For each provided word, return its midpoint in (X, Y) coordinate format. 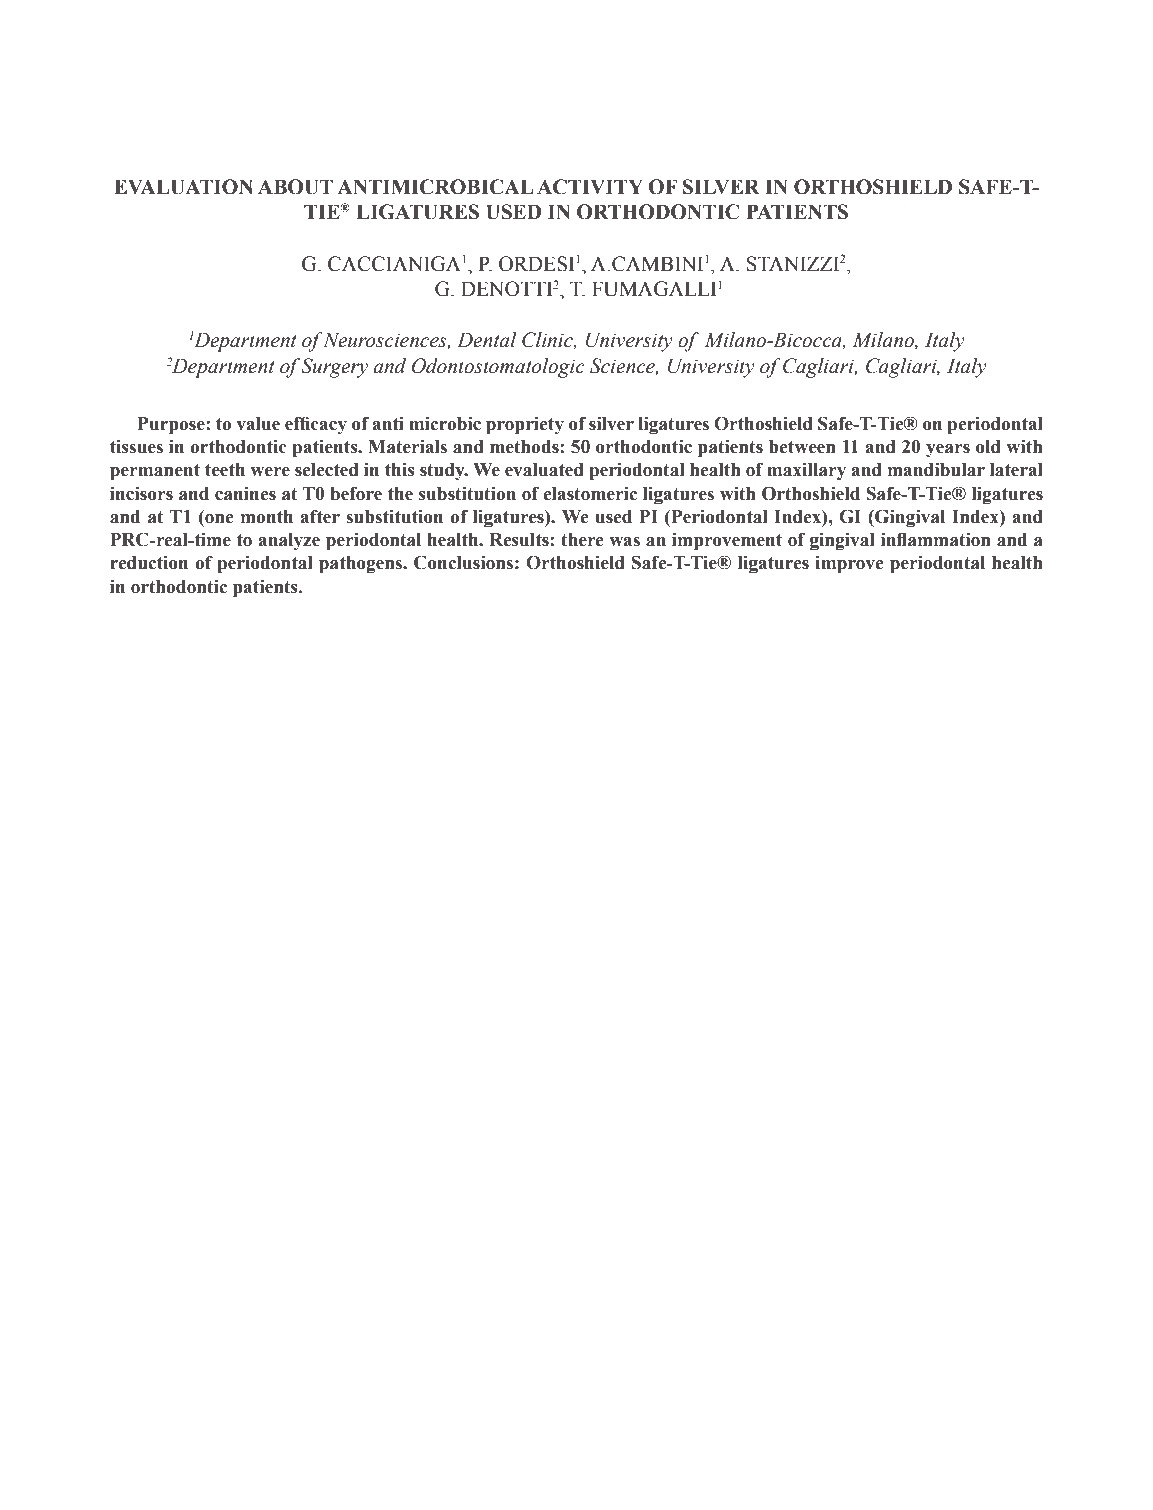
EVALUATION (183, 187)
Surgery (334, 368)
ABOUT (295, 187)
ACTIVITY (590, 187)
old (988, 447)
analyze (289, 541)
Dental (487, 340)
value (258, 424)
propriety (525, 425)
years (948, 450)
